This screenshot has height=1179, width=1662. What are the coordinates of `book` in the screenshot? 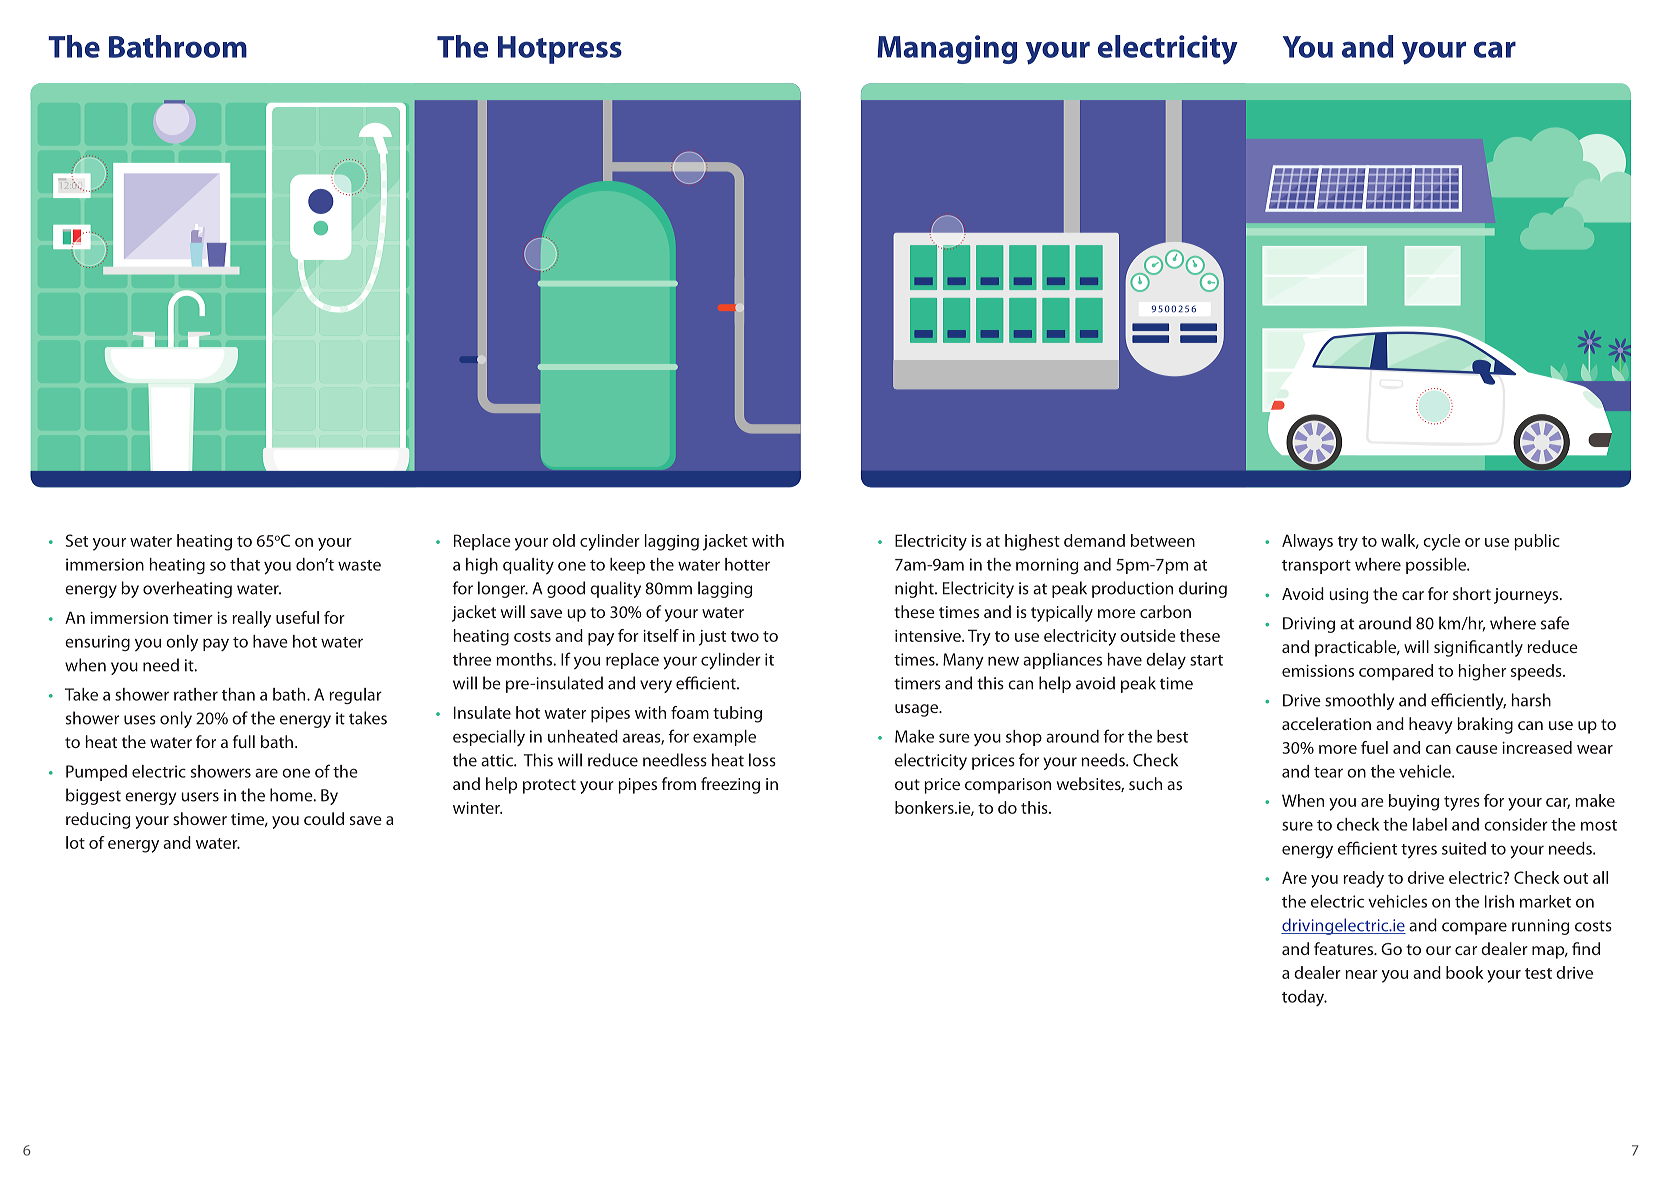 It's located at (1464, 972).
